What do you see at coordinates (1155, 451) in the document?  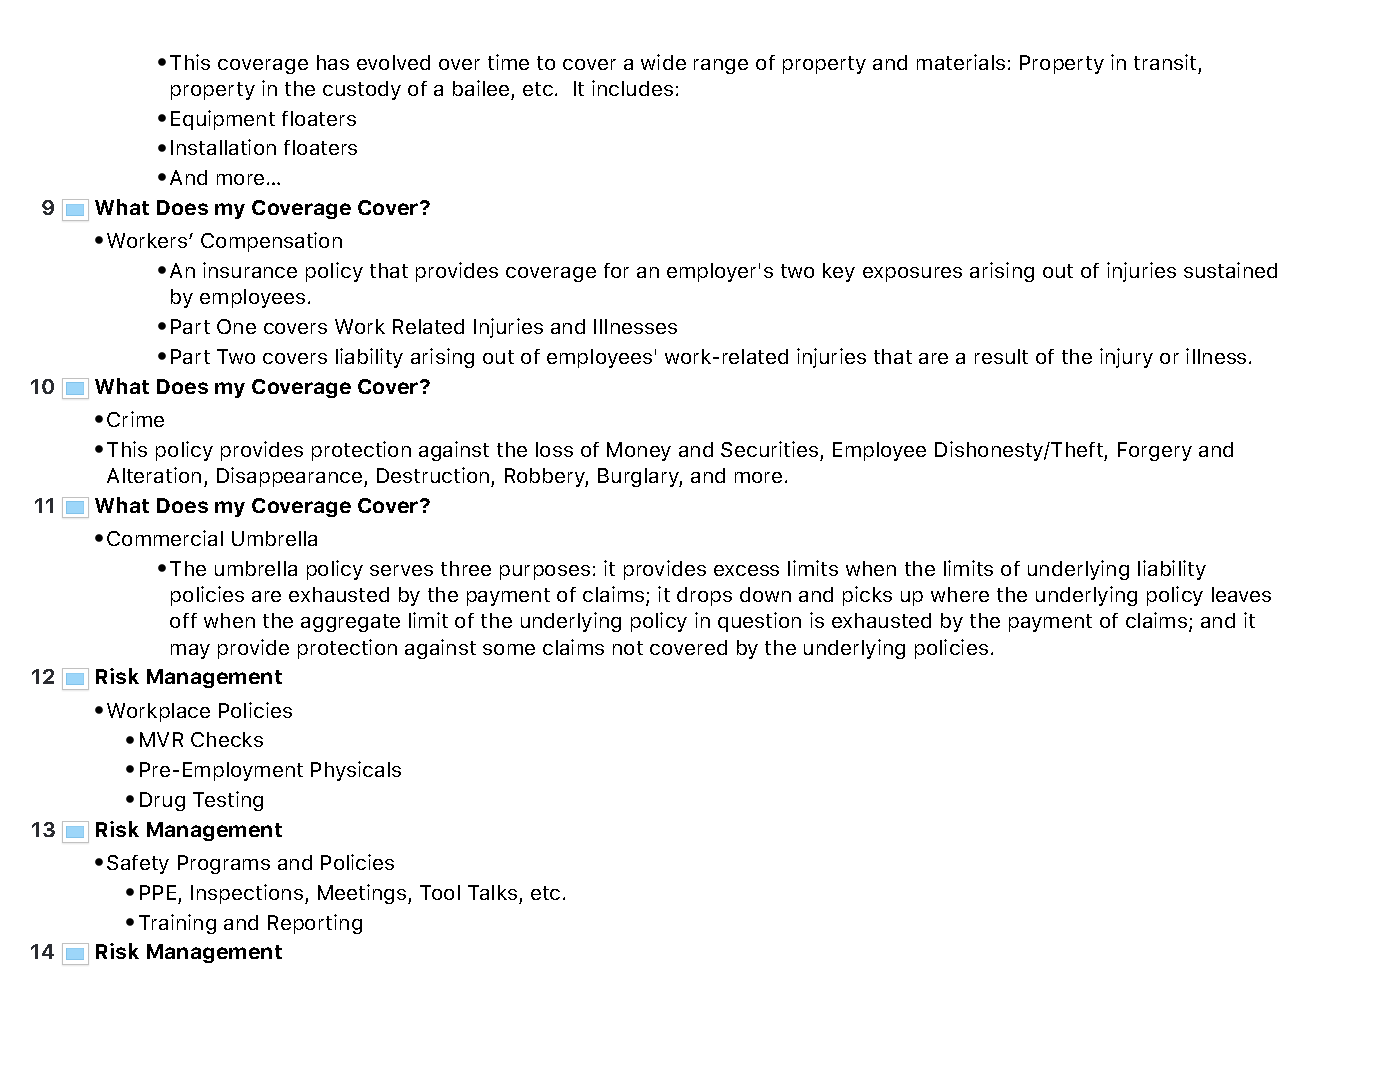 I see `Forgery` at bounding box center [1155, 451].
